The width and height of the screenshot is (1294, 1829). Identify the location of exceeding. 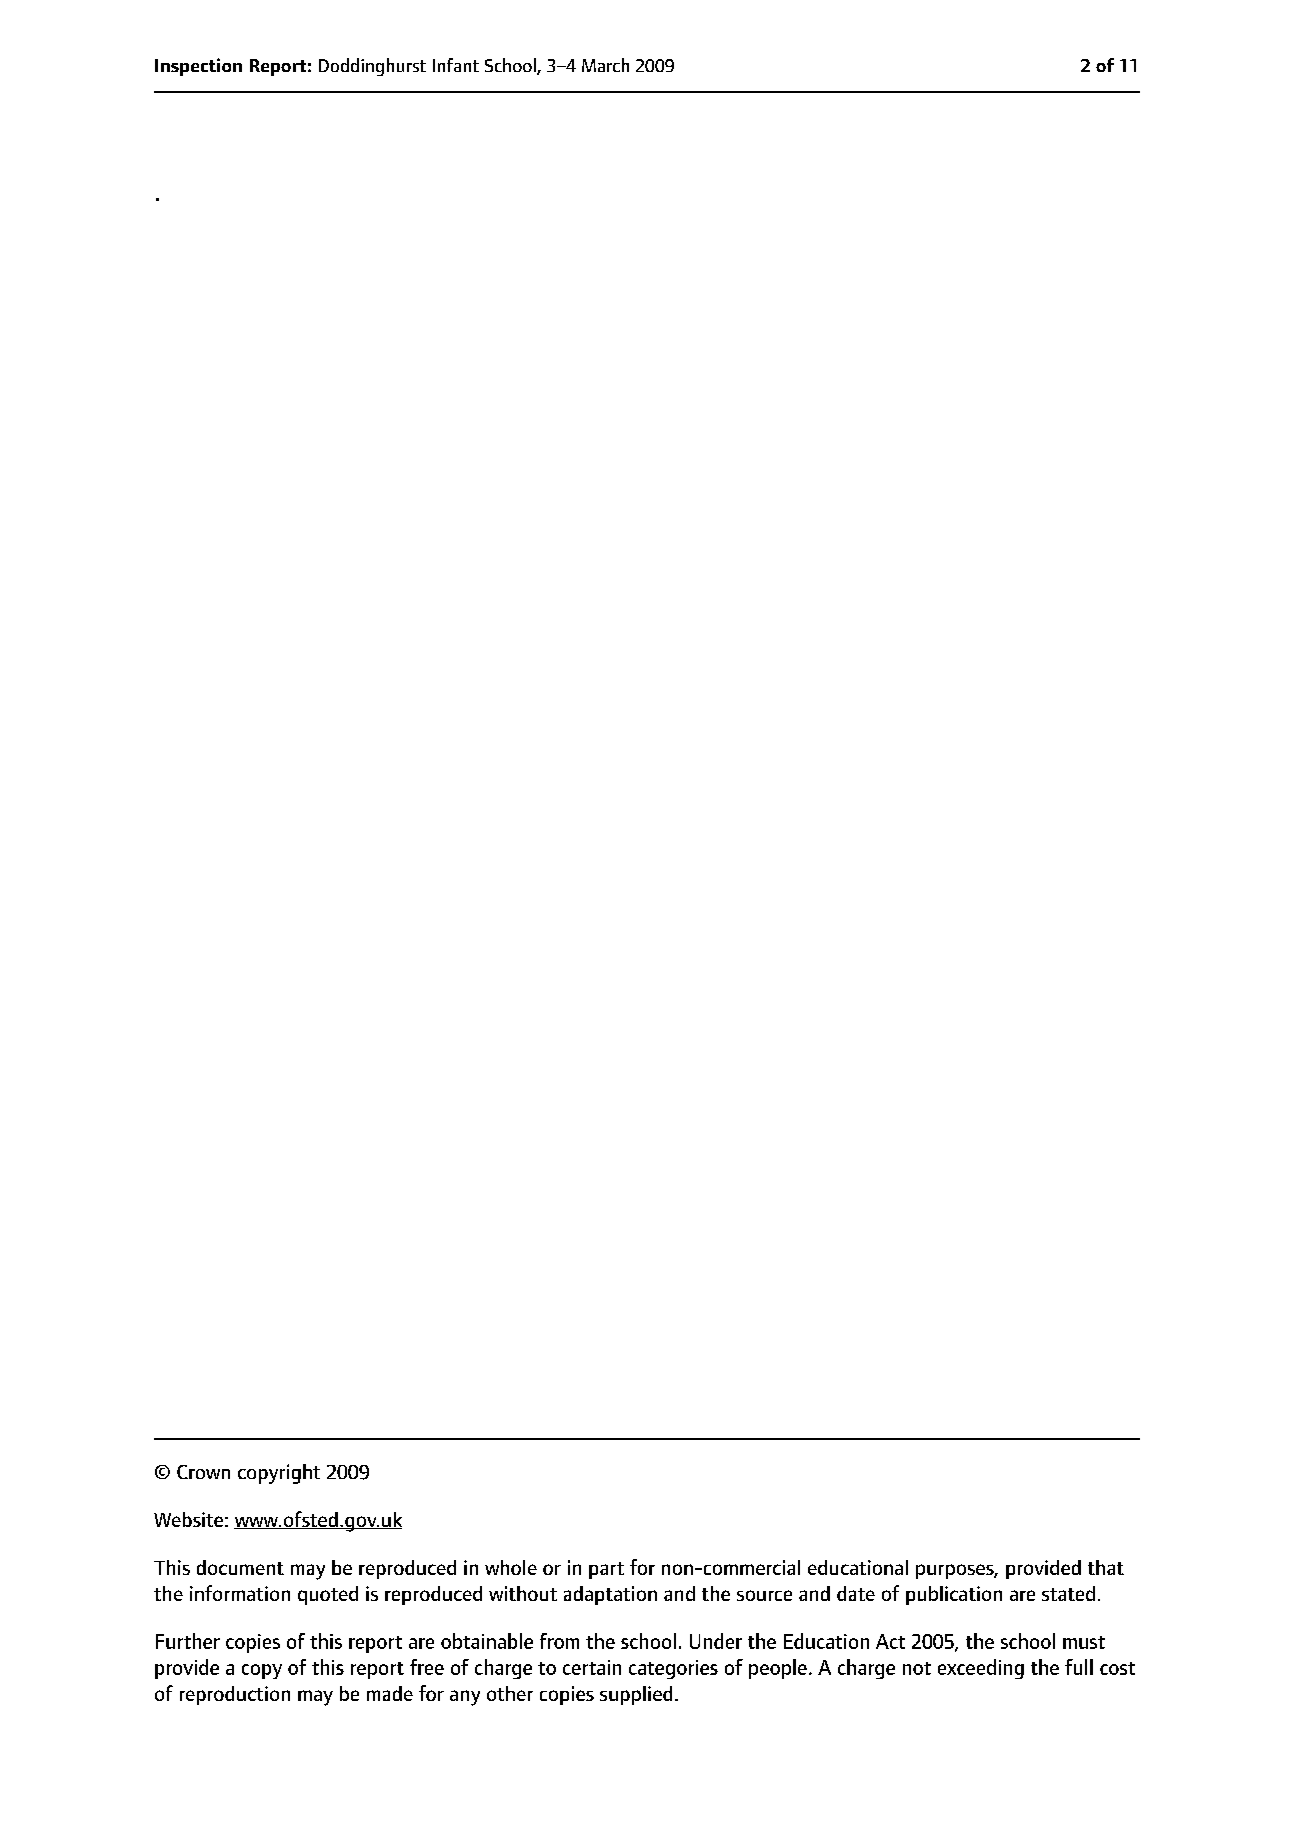
(981, 1669).
